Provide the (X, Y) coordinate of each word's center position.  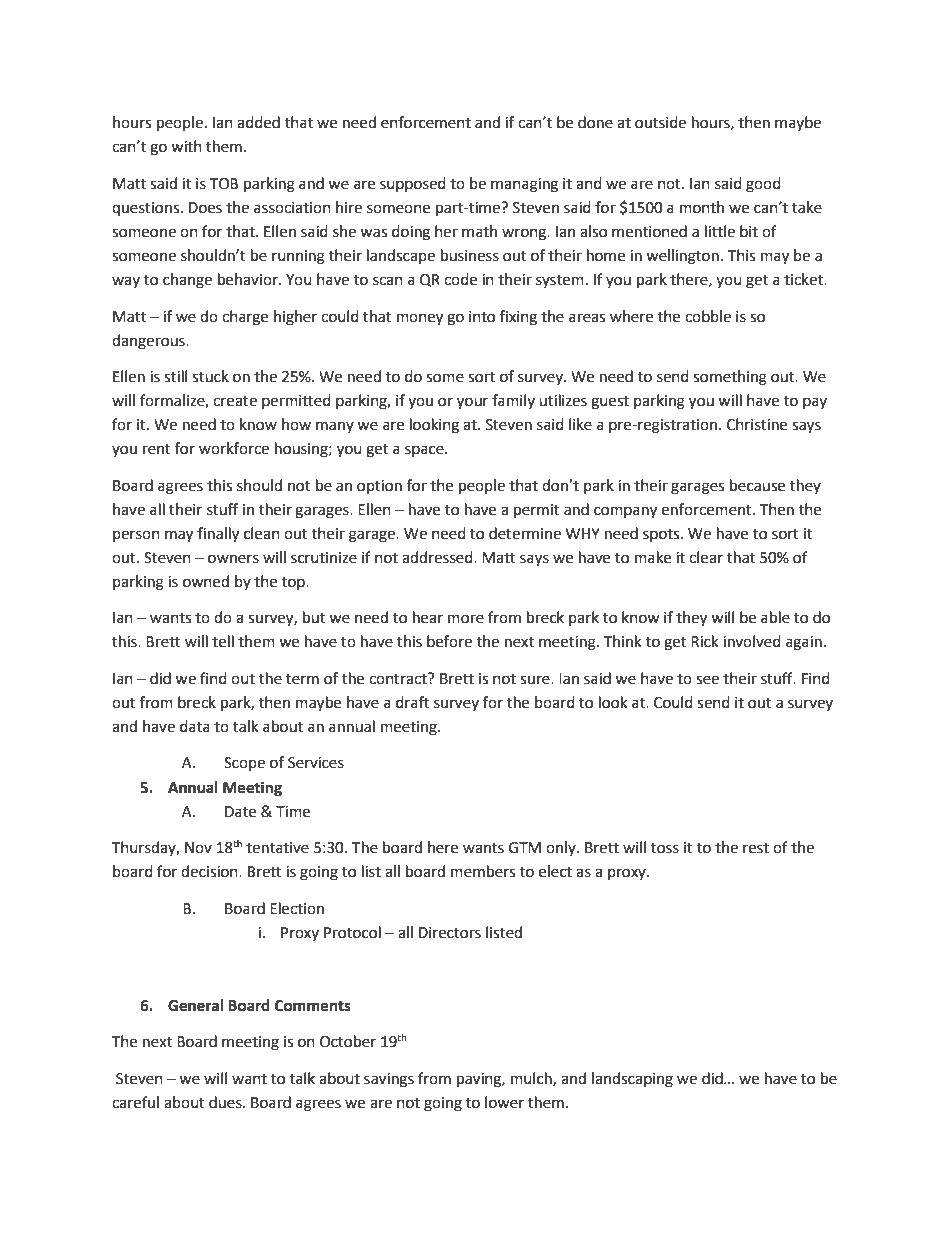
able (775, 617)
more (466, 619)
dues (226, 1102)
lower (504, 1102)
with (186, 146)
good (763, 185)
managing (524, 185)
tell (223, 641)
